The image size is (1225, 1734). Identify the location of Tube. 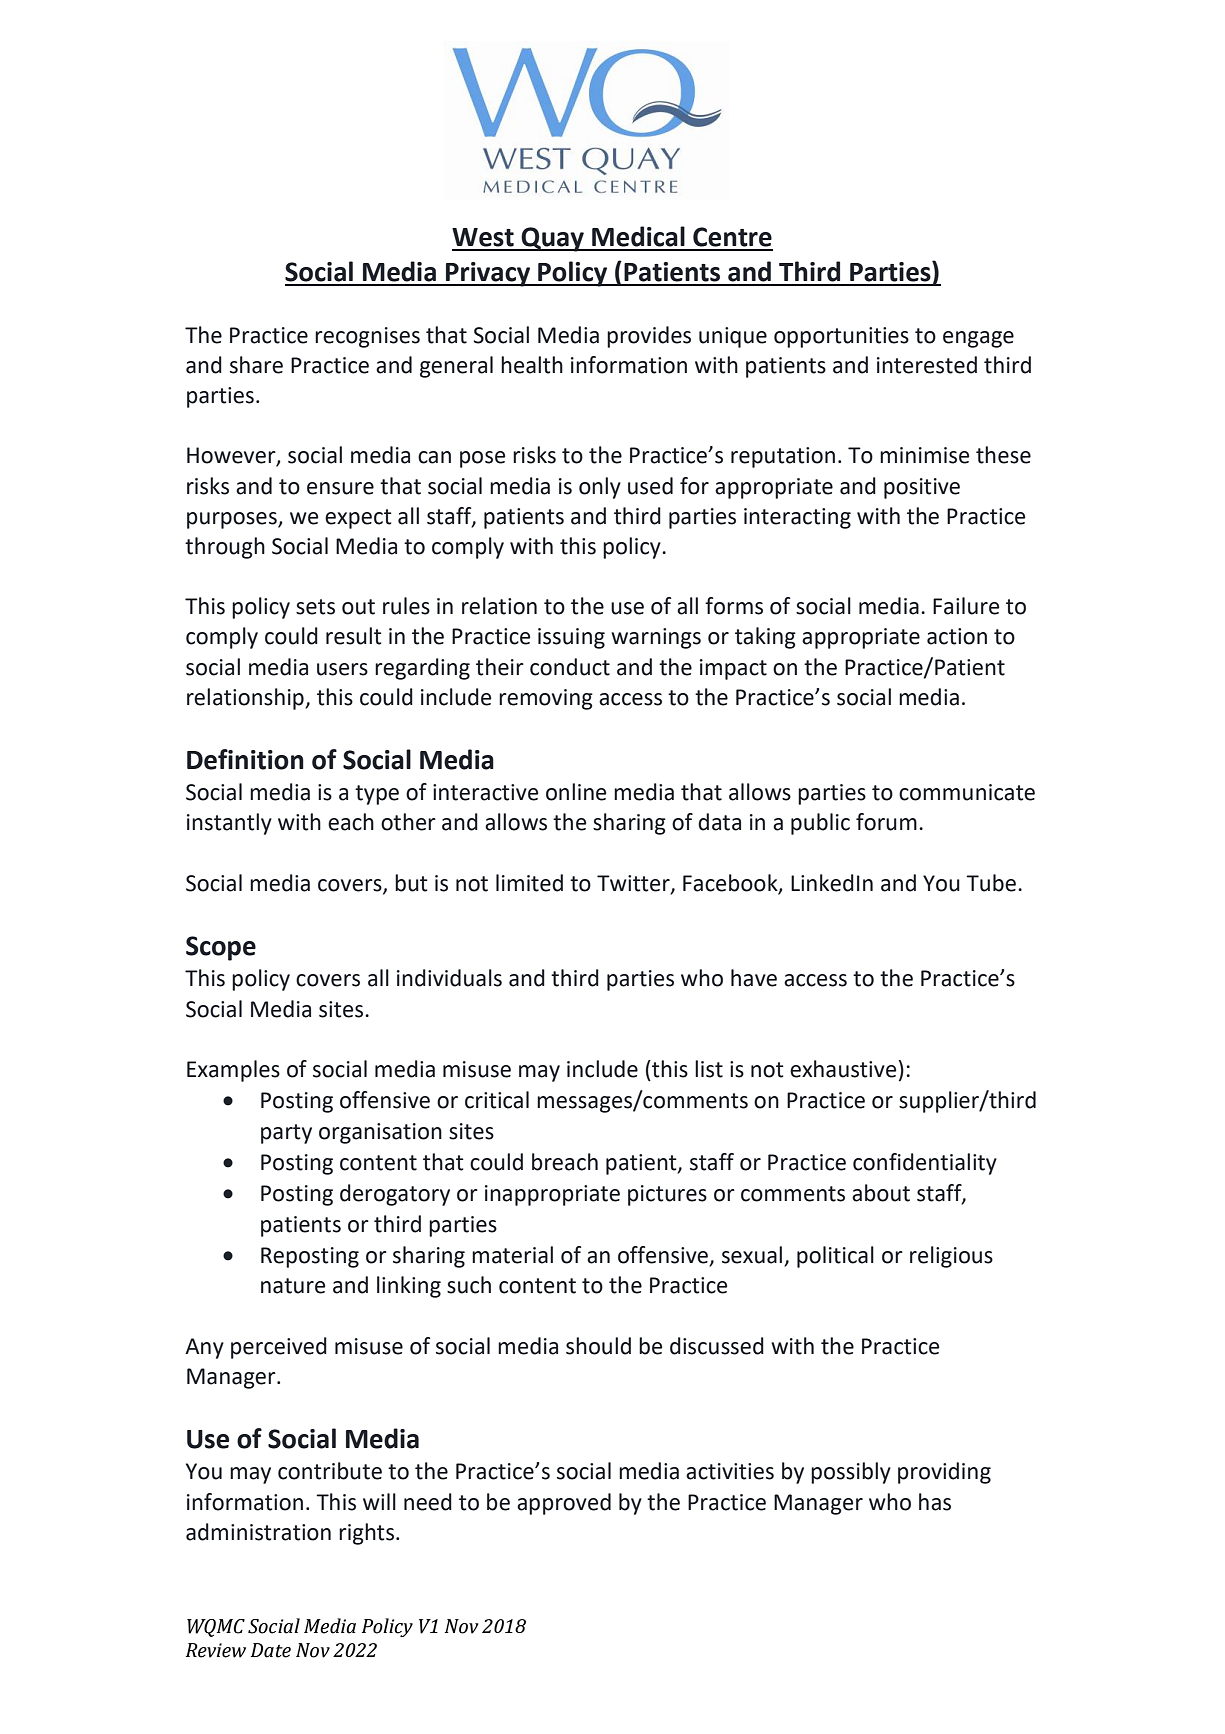
(991, 883).
